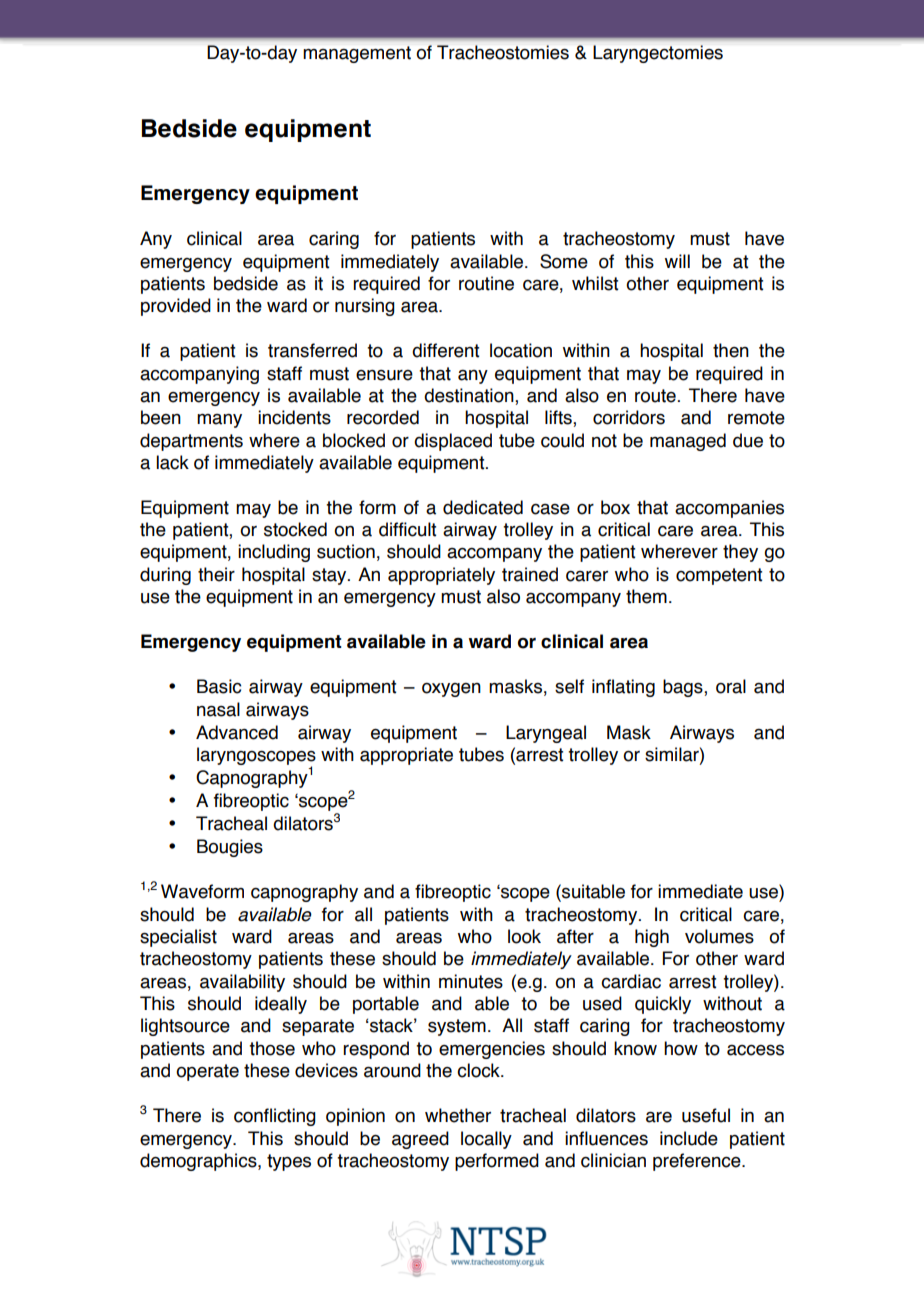 Image resolution: width=924 pixels, height=1308 pixels. I want to click on whether, so click(458, 1115).
